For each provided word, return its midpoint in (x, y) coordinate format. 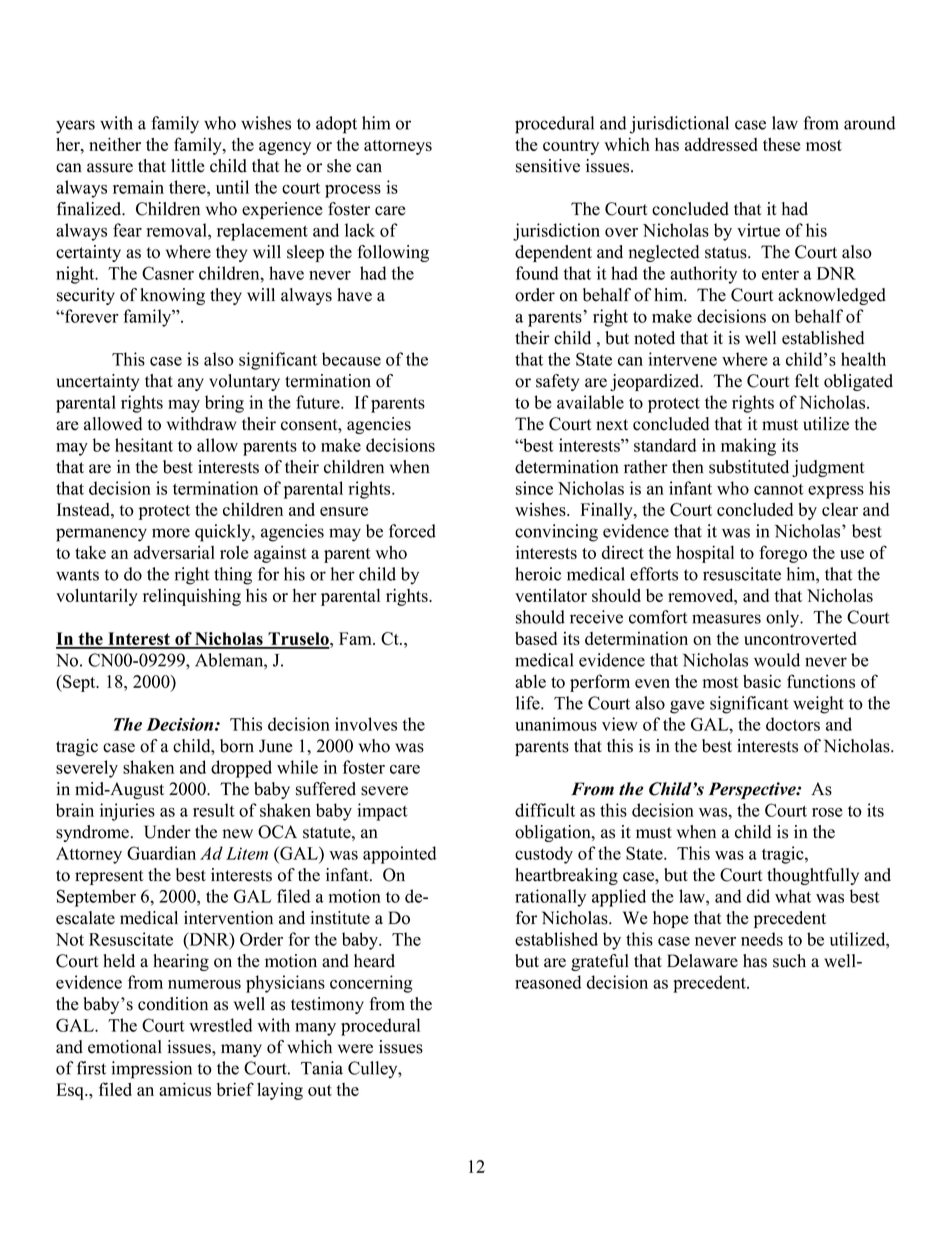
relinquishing (192, 597)
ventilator (551, 595)
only (784, 619)
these (781, 144)
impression (151, 1070)
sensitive (548, 166)
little (188, 166)
